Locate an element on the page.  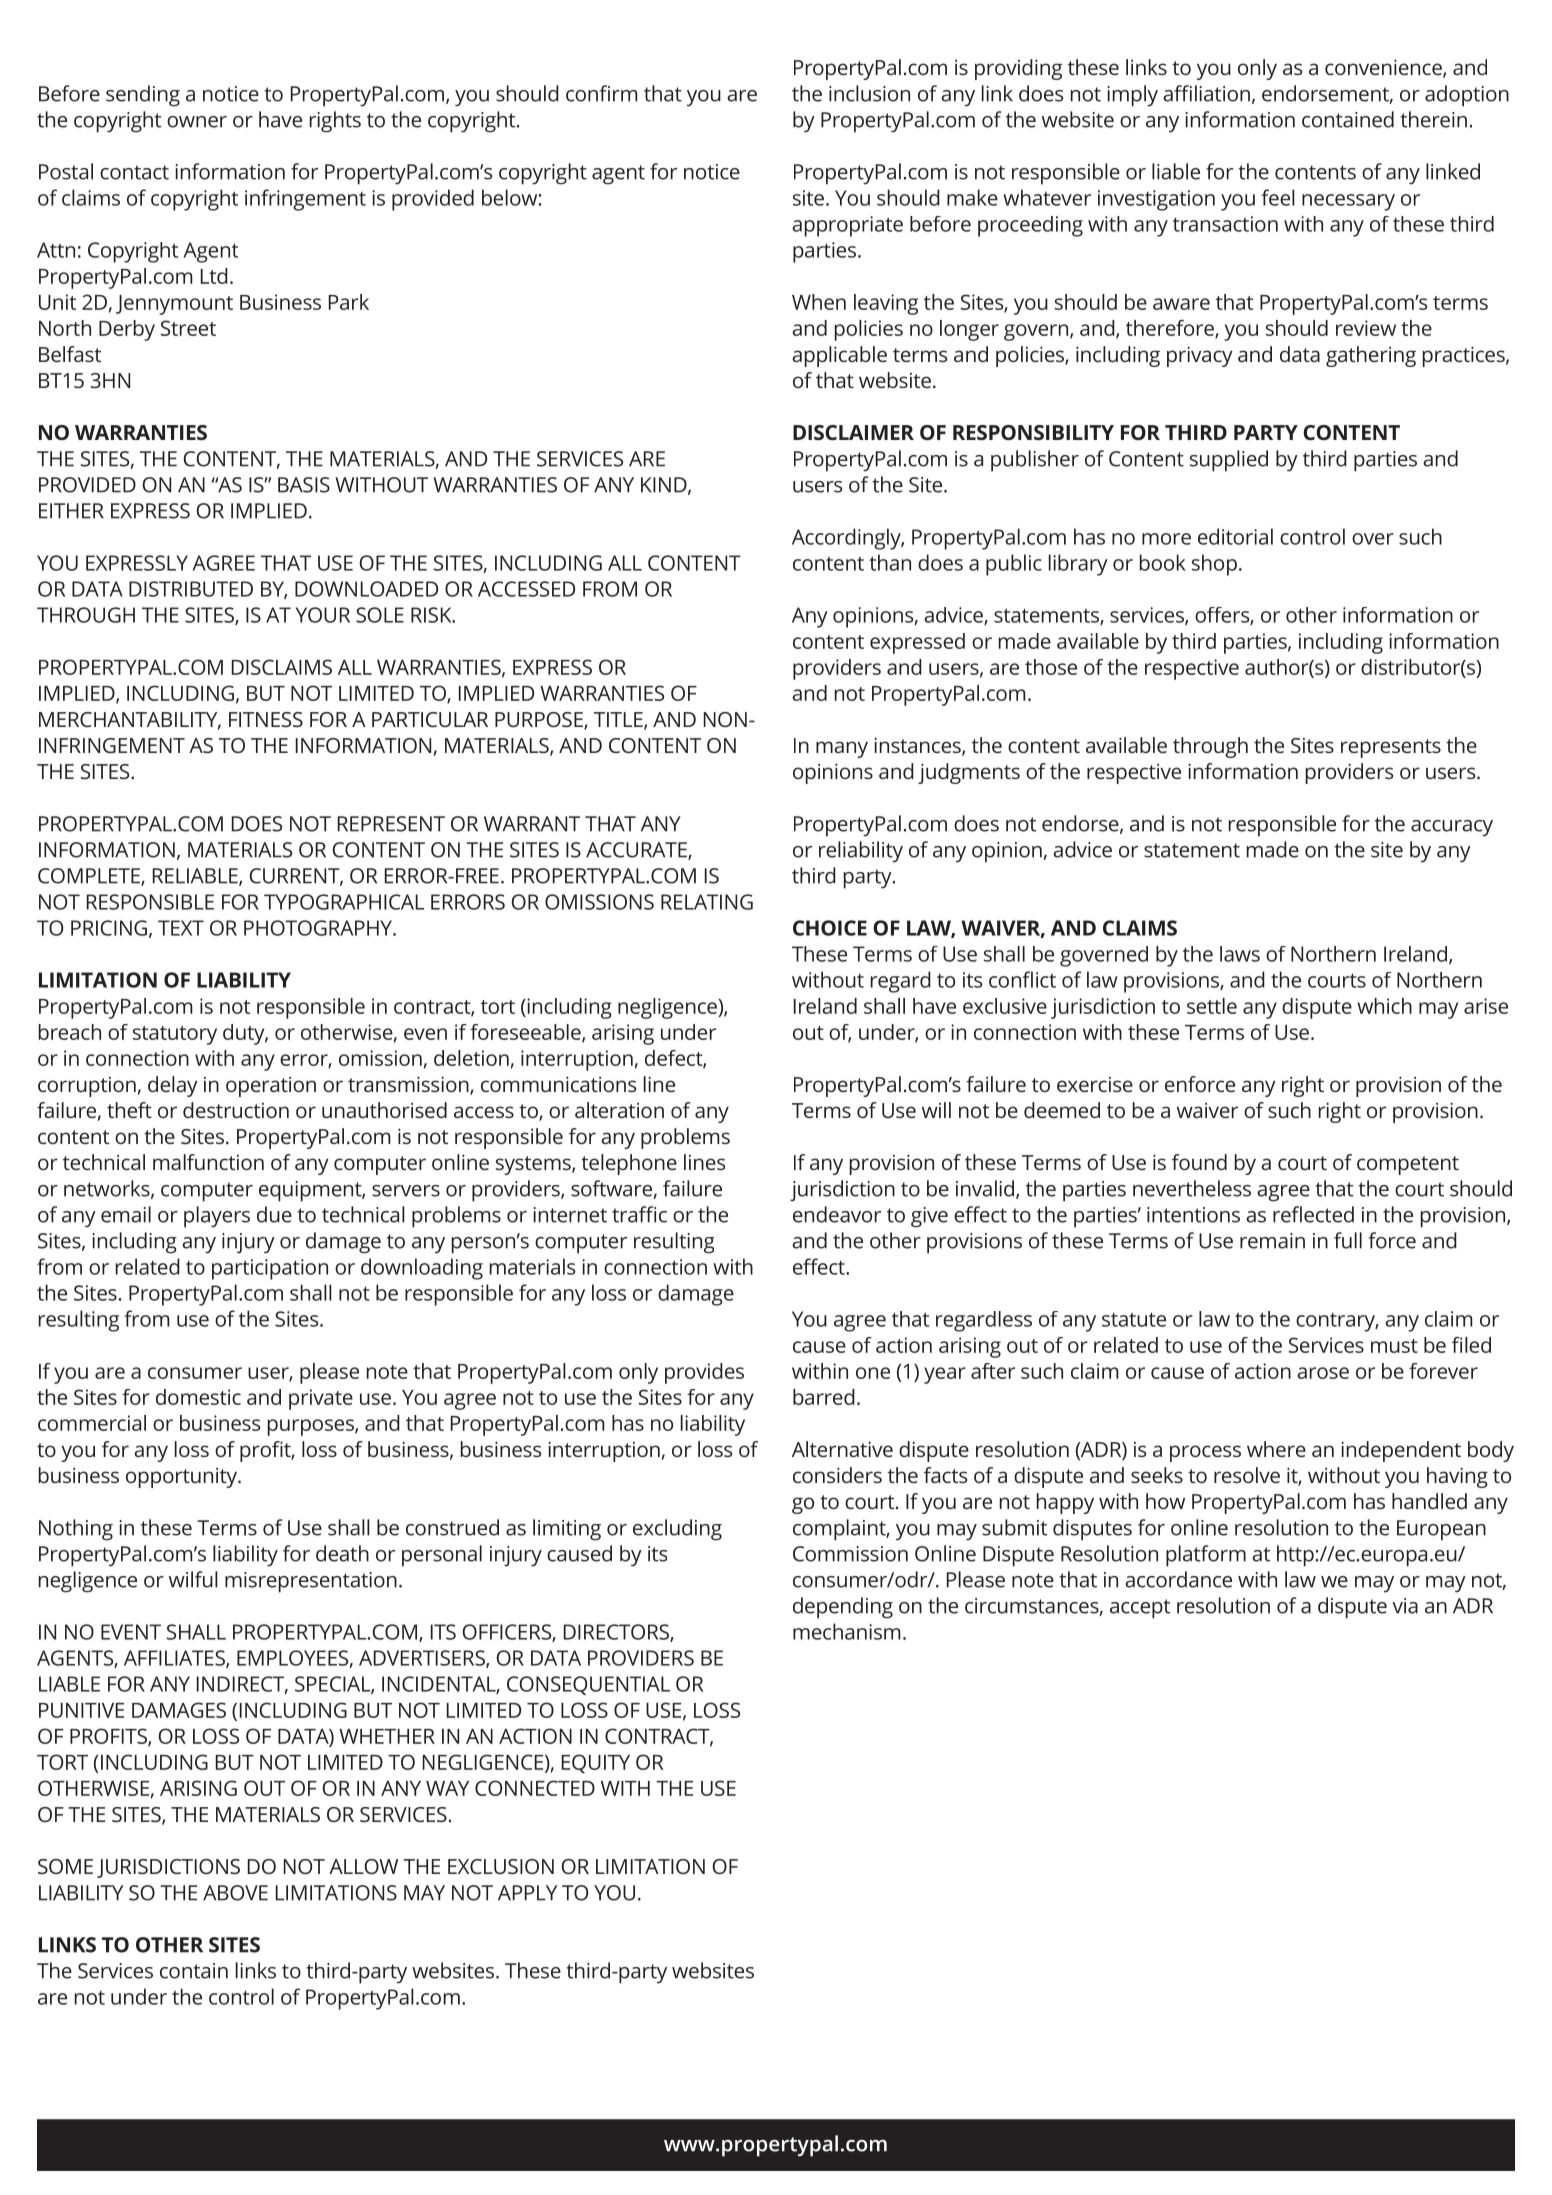
ABOVE is located at coordinates (235, 1893).
